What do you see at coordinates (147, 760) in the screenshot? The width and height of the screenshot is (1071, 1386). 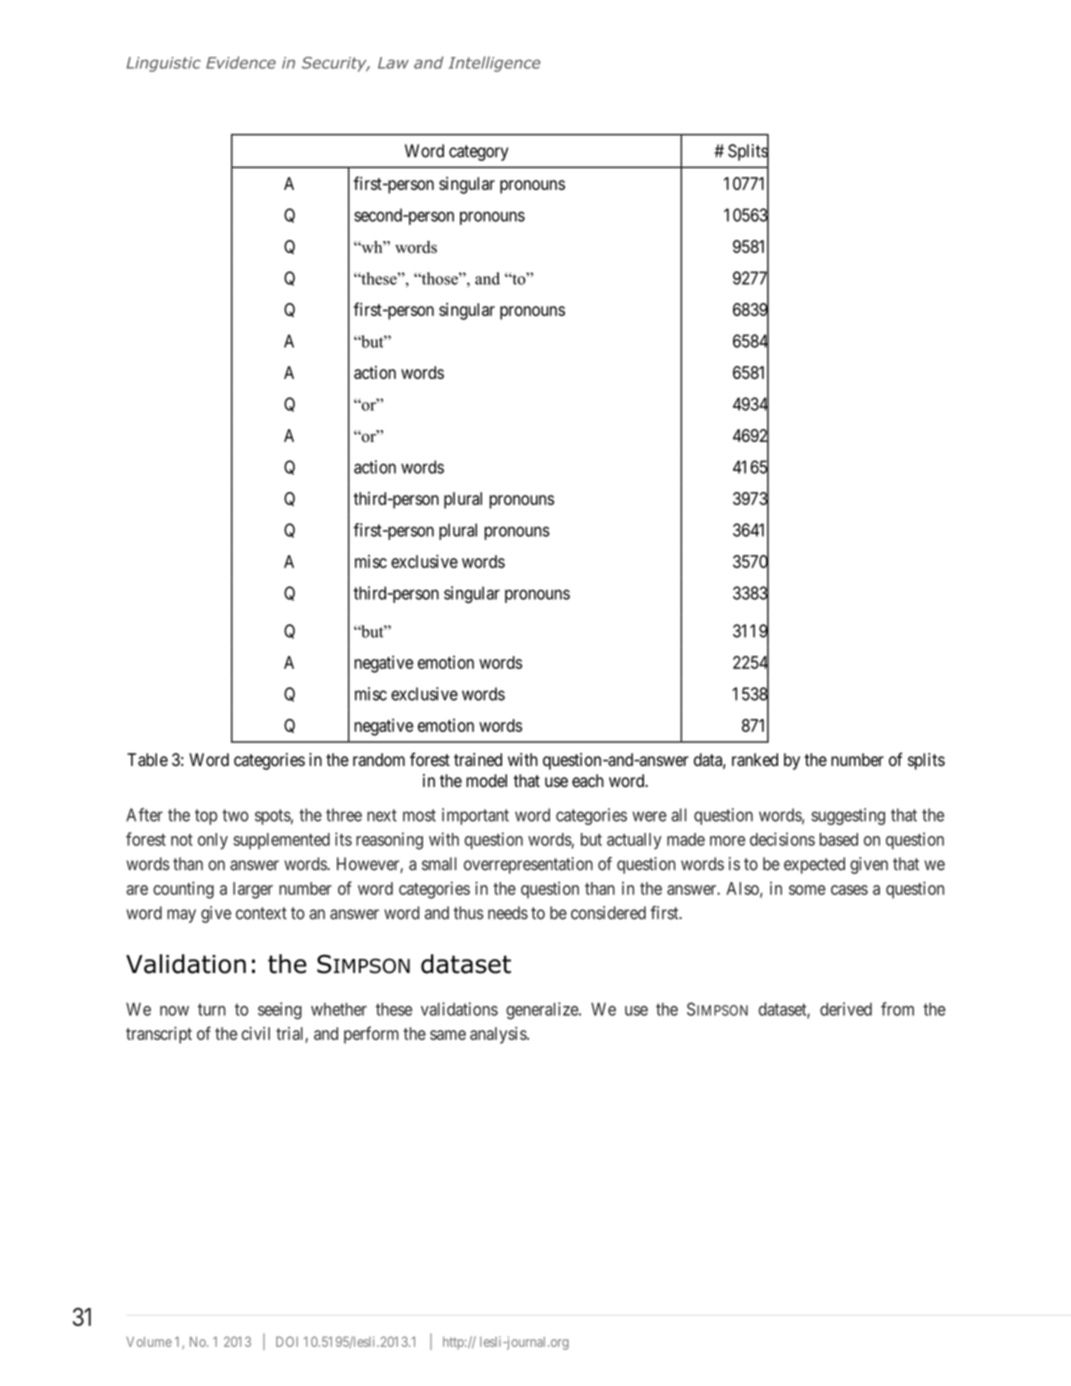 I see `Table` at bounding box center [147, 760].
